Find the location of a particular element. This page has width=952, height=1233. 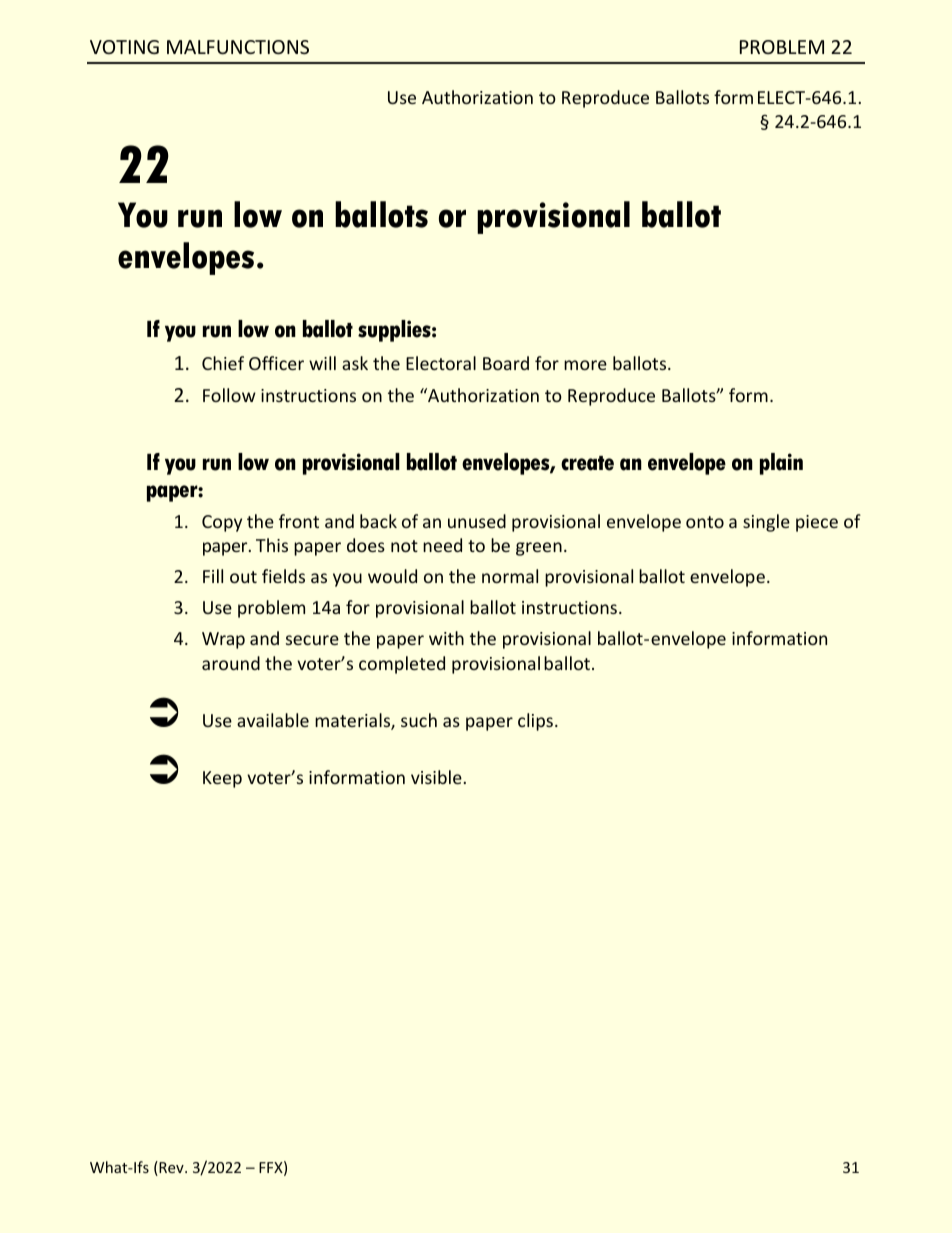

with is located at coordinates (446, 638).
